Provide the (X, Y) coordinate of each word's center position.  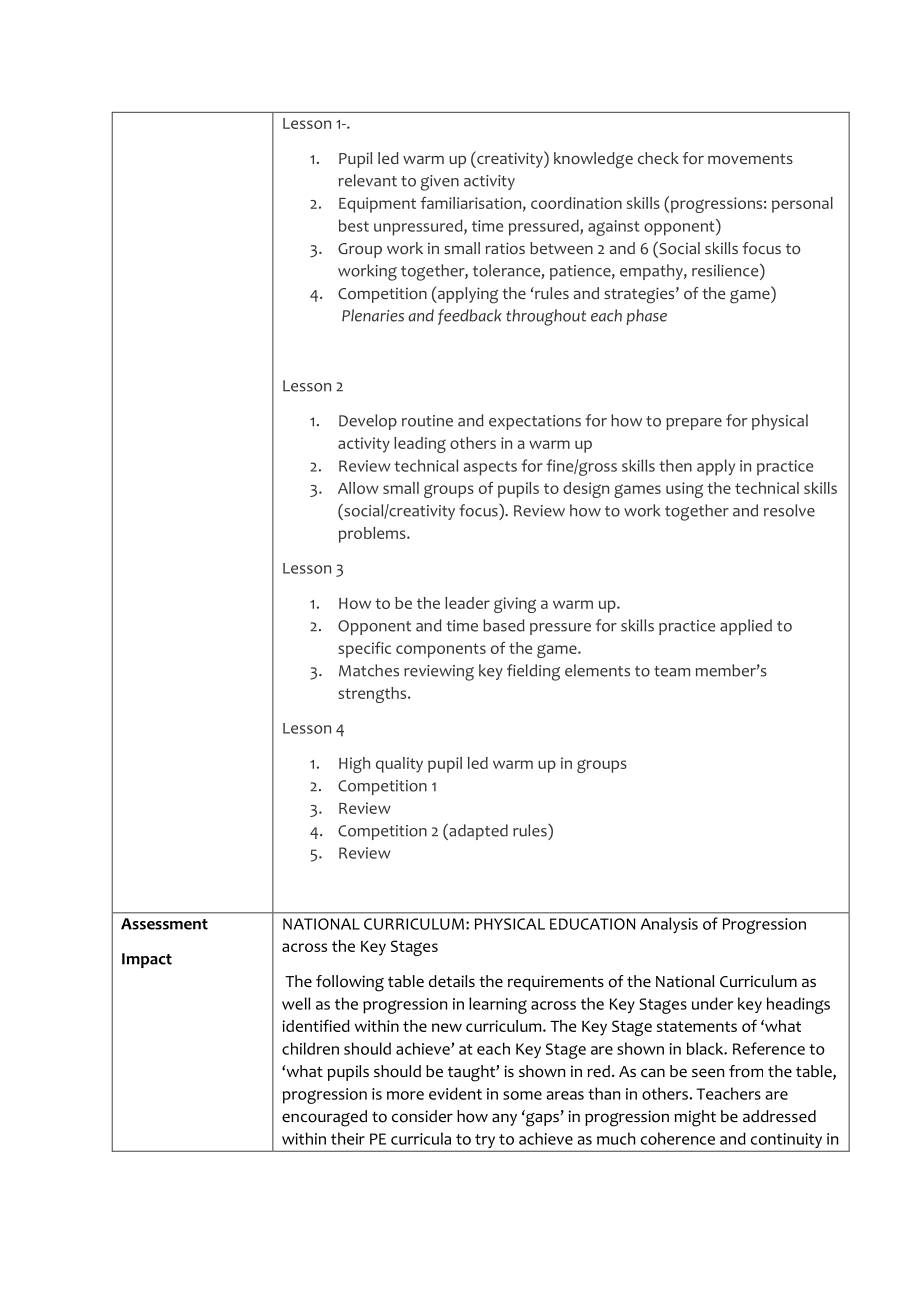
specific (364, 649)
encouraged (324, 1118)
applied (746, 627)
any (504, 1119)
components (441, 650)
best (354, 225)
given (440, 183)
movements (750, 159)
